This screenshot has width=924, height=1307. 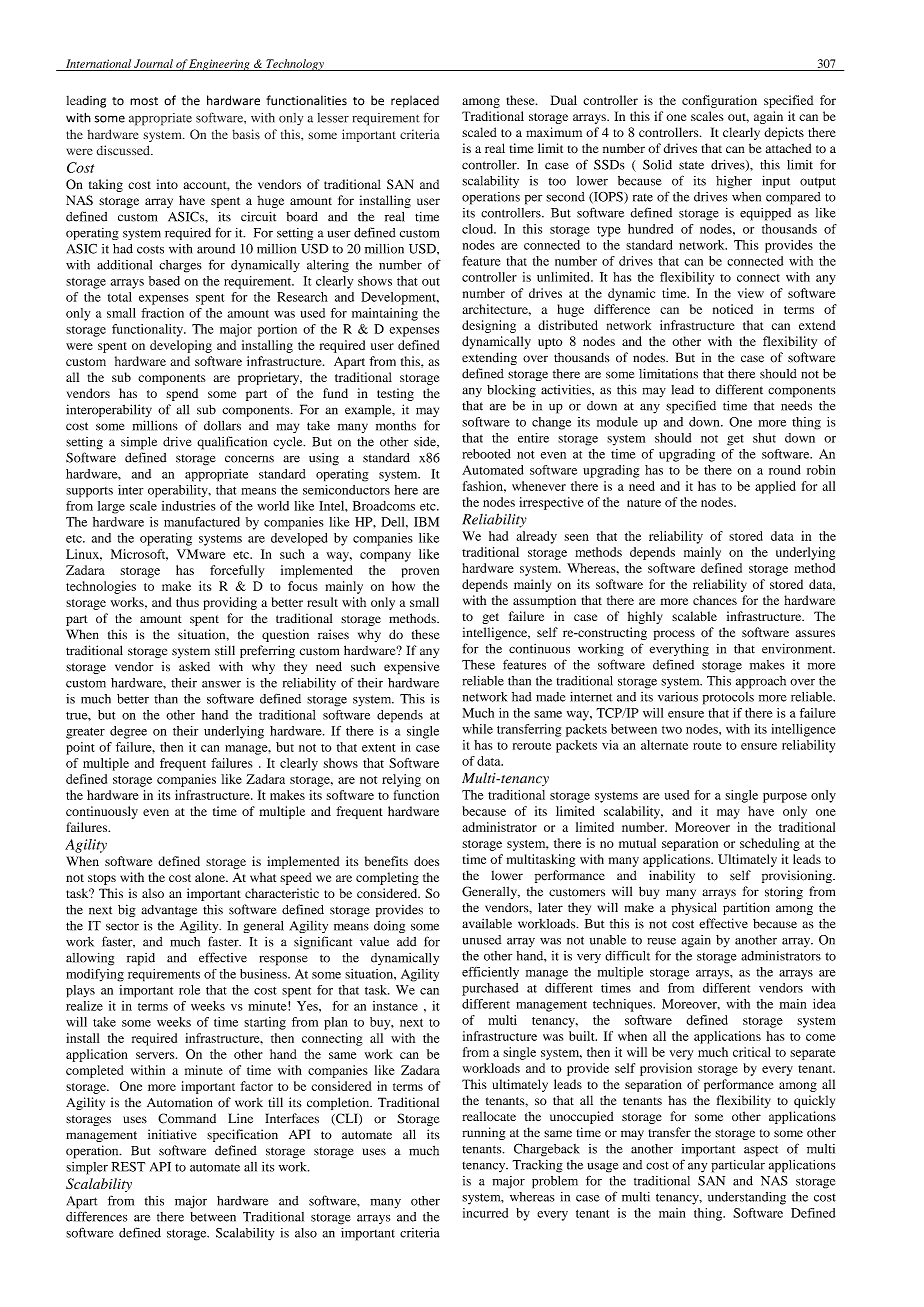 What do you see at coordinates (128, 1167) in the screenshot?
I see `REST` at bounding box center [128, 1167].
